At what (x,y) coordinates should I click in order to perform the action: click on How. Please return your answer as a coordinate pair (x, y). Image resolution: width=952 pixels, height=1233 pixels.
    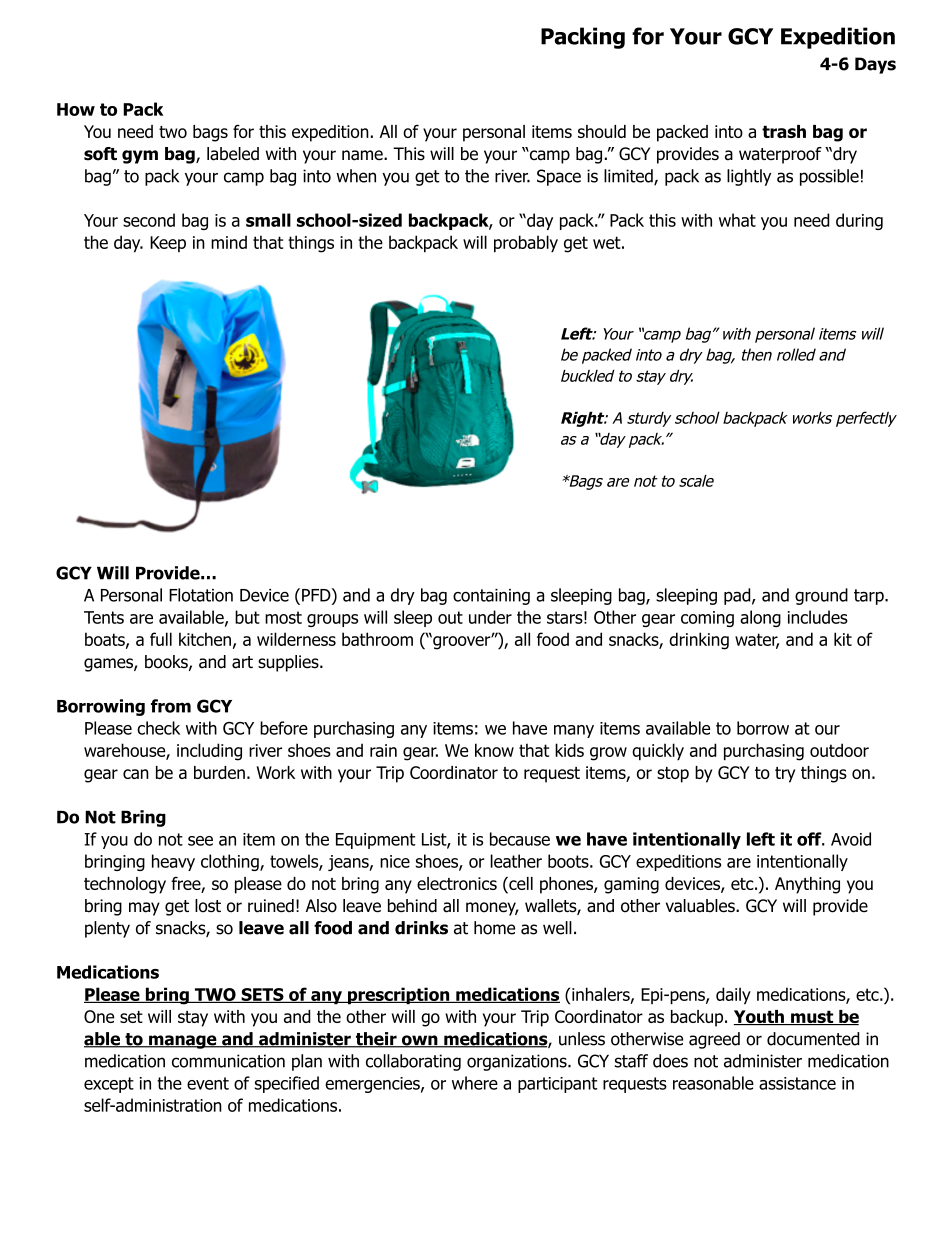
    Looking at the image, I should click on (76, 109).
